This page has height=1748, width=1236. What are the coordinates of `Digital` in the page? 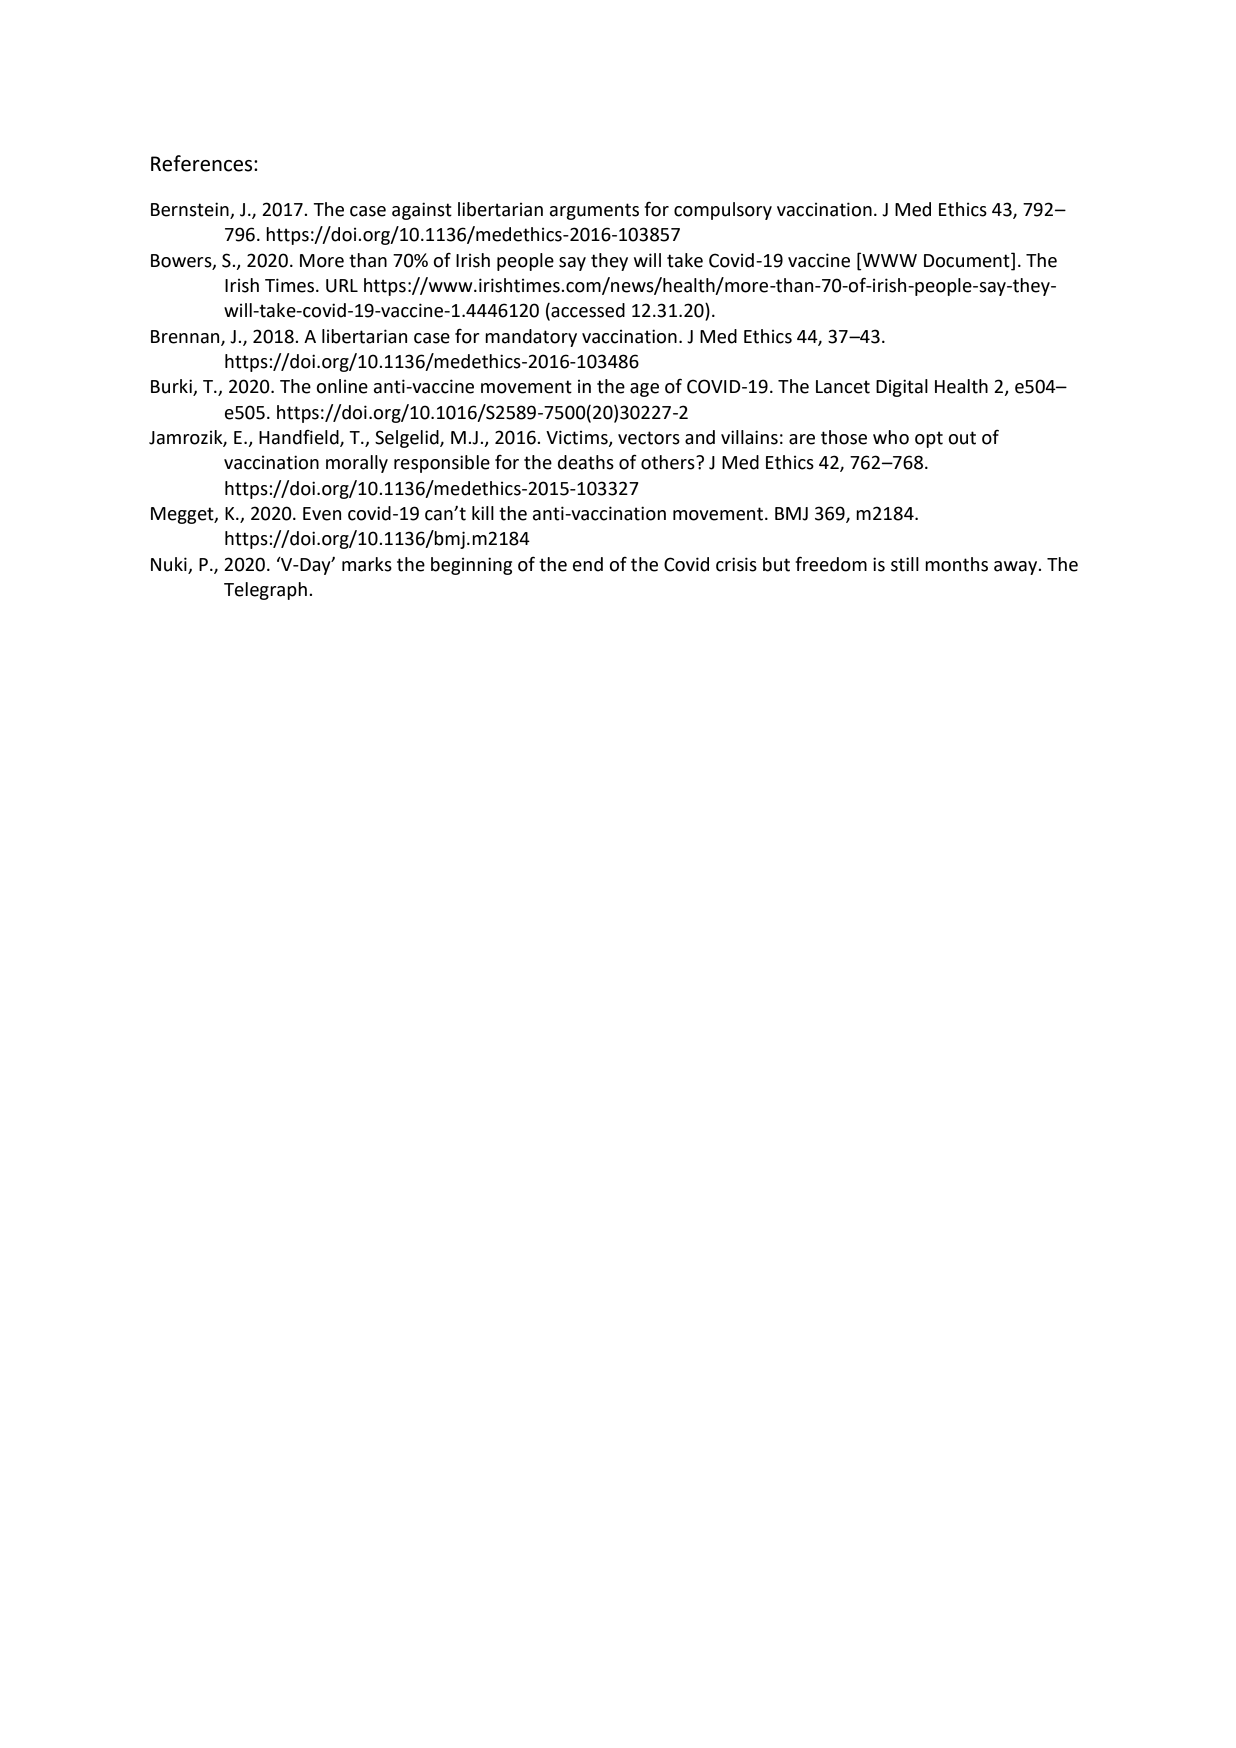 It's located at (902, 388).
